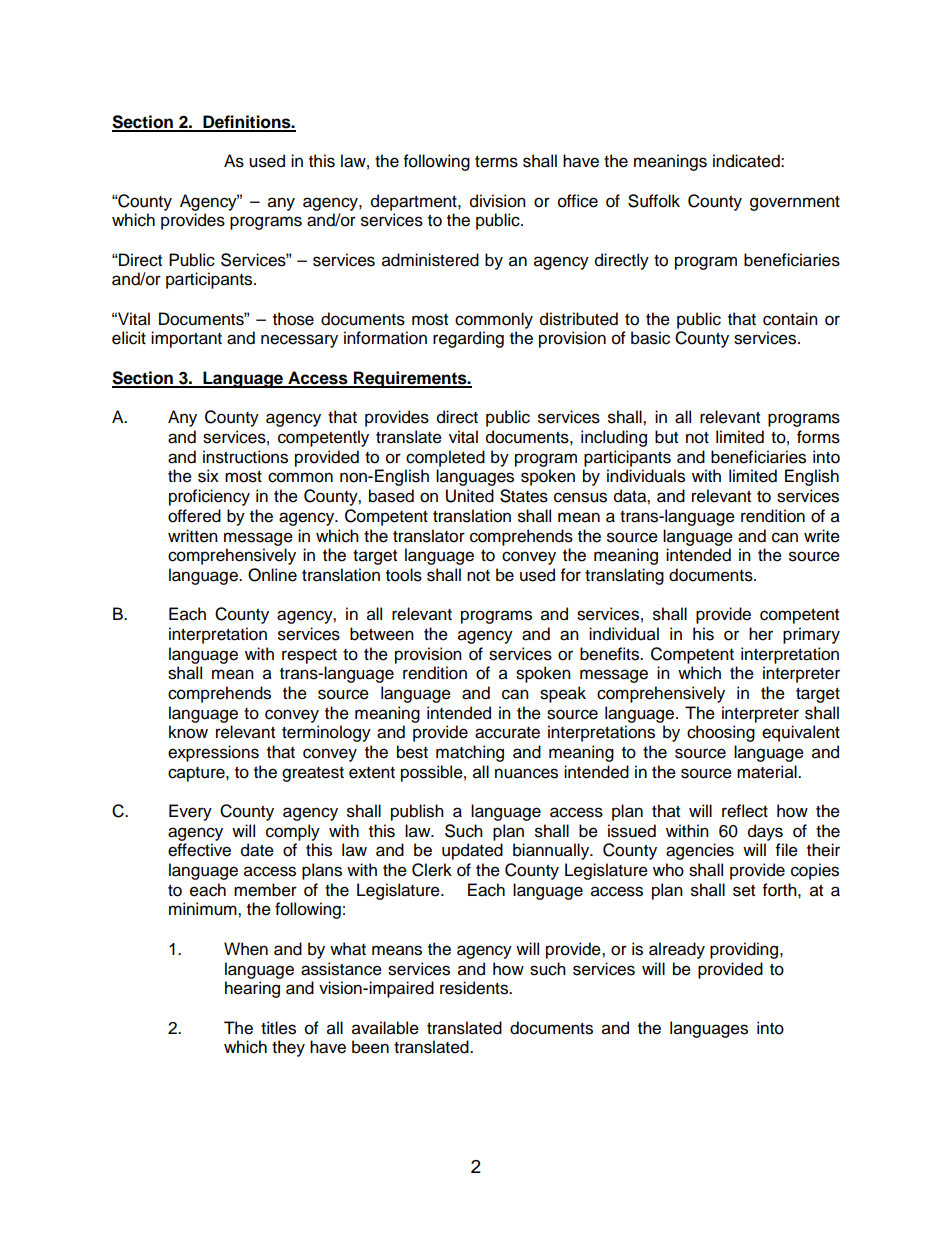 Image resolution: width=952 pixels, height=1233 pixels. What do you see at coordinates (415, 202) in the screenshot?
I see `department` at bounding box center [415, 202].
